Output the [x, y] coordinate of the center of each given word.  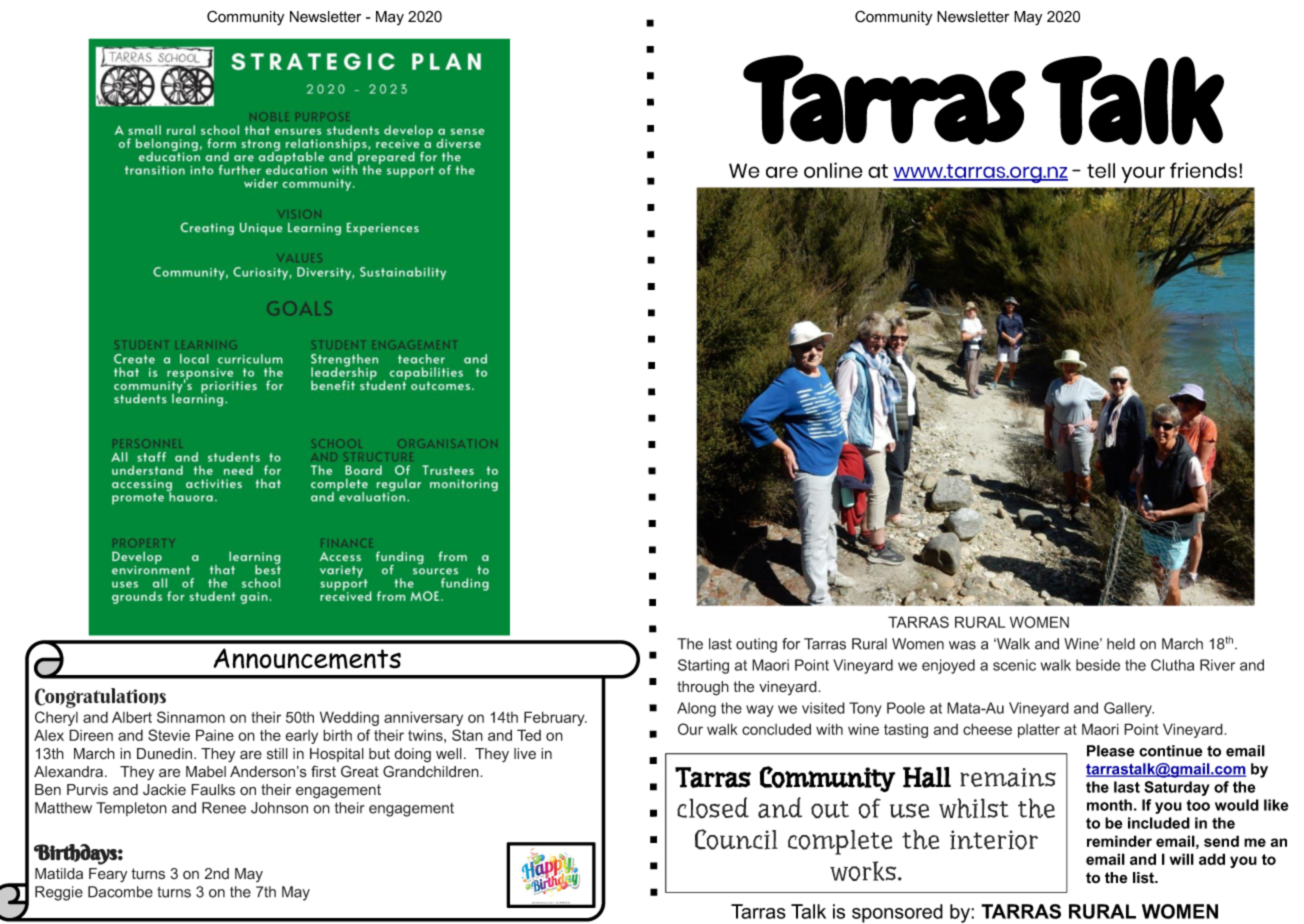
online [833, 170]
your [1143, 174]
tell [1101, 170]
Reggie [59, 893]
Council [736, 839]
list [1145, 878]
